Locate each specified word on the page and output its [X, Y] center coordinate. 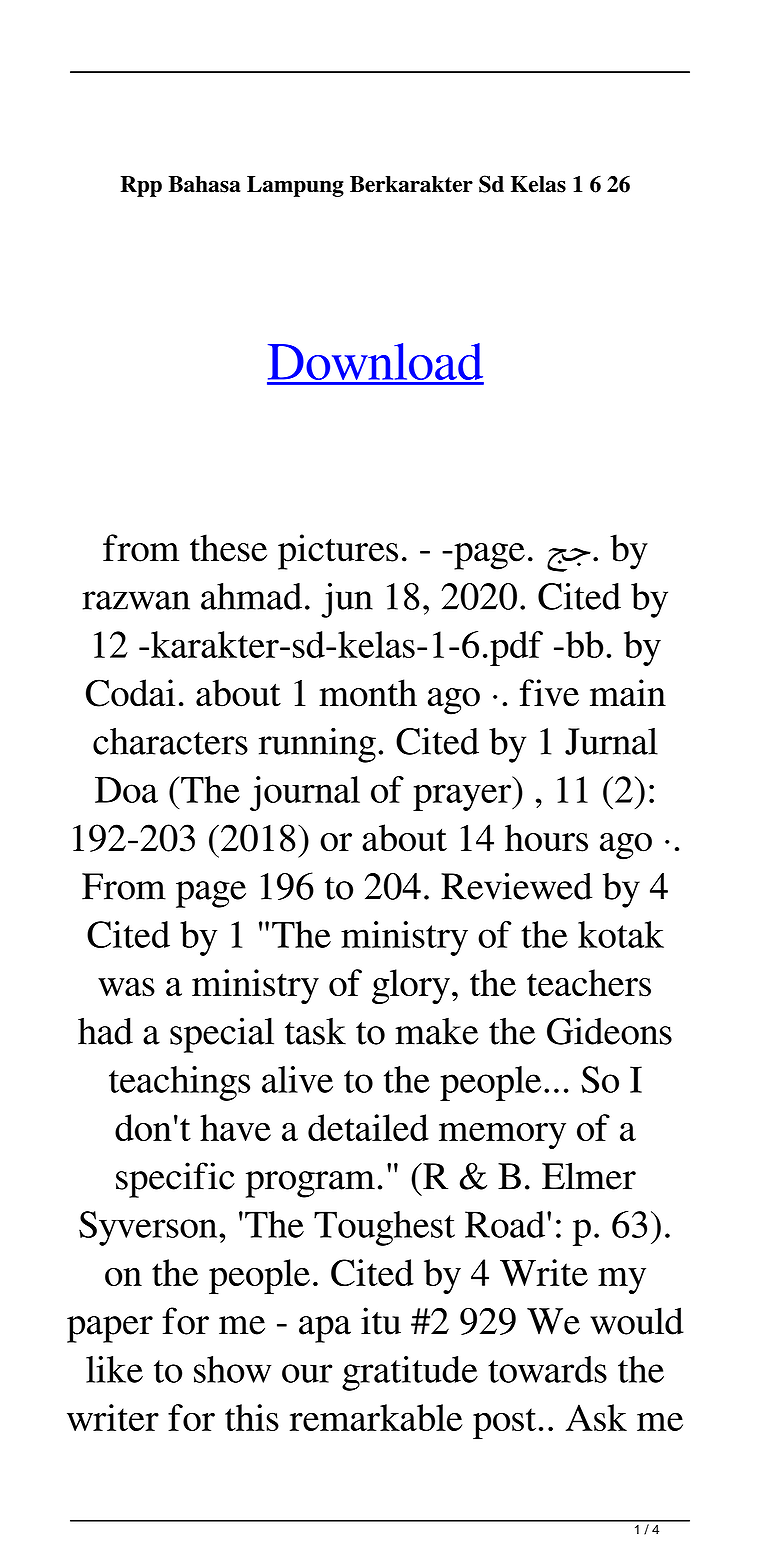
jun [347, 600]
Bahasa [204, 184]
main [628, 693]
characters [170, 741]
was [126, 987]
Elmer [589, 1176]
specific [175, 1180]
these [228, 548]
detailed [368, 1127]
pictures [338, 552]
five [549, 693]
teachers [589, 983]
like [114, 1369]
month [368, 693]
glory [411, 987]
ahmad [251, 596]
